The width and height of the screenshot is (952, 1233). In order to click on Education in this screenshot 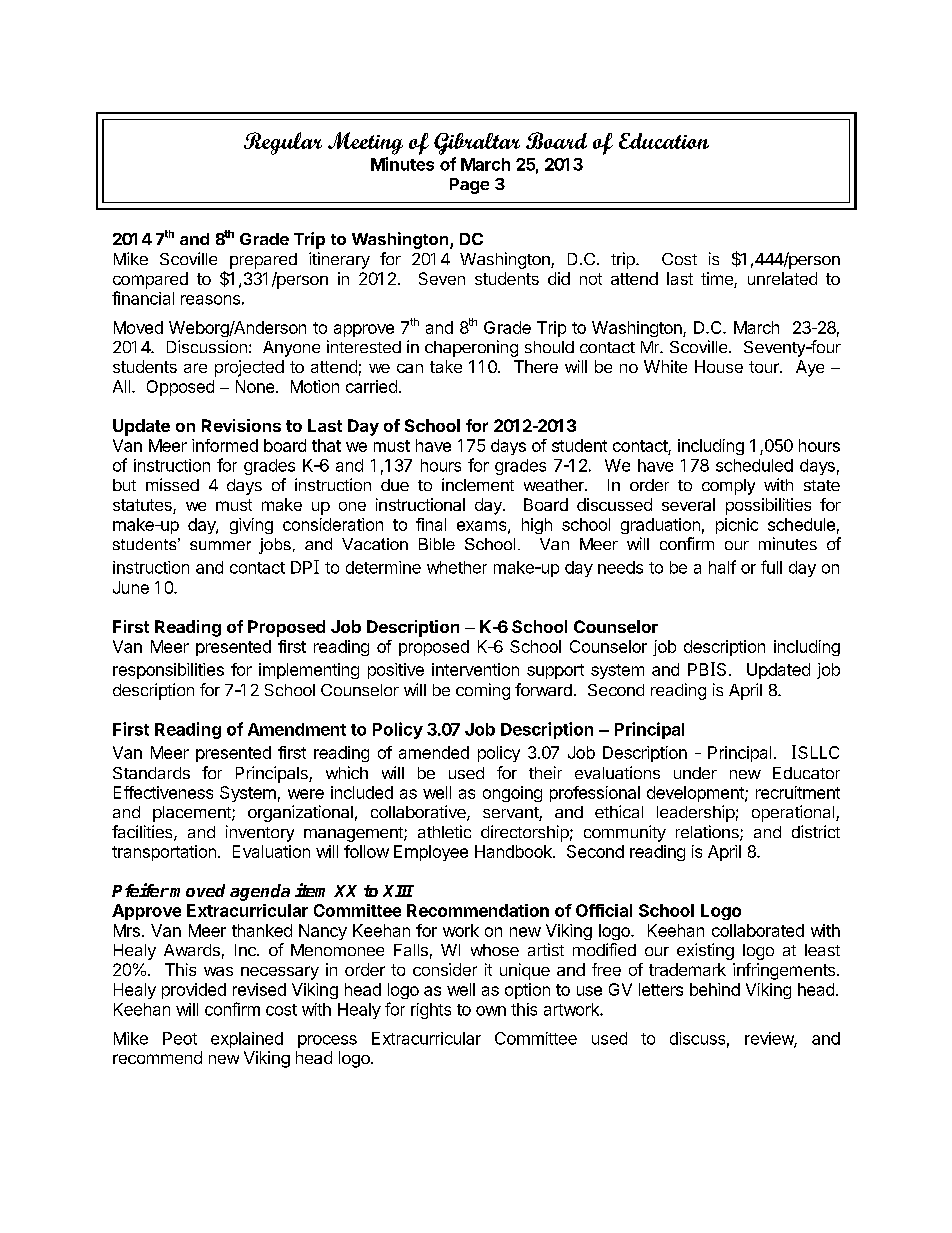, I will do `click(664, 141)`.
